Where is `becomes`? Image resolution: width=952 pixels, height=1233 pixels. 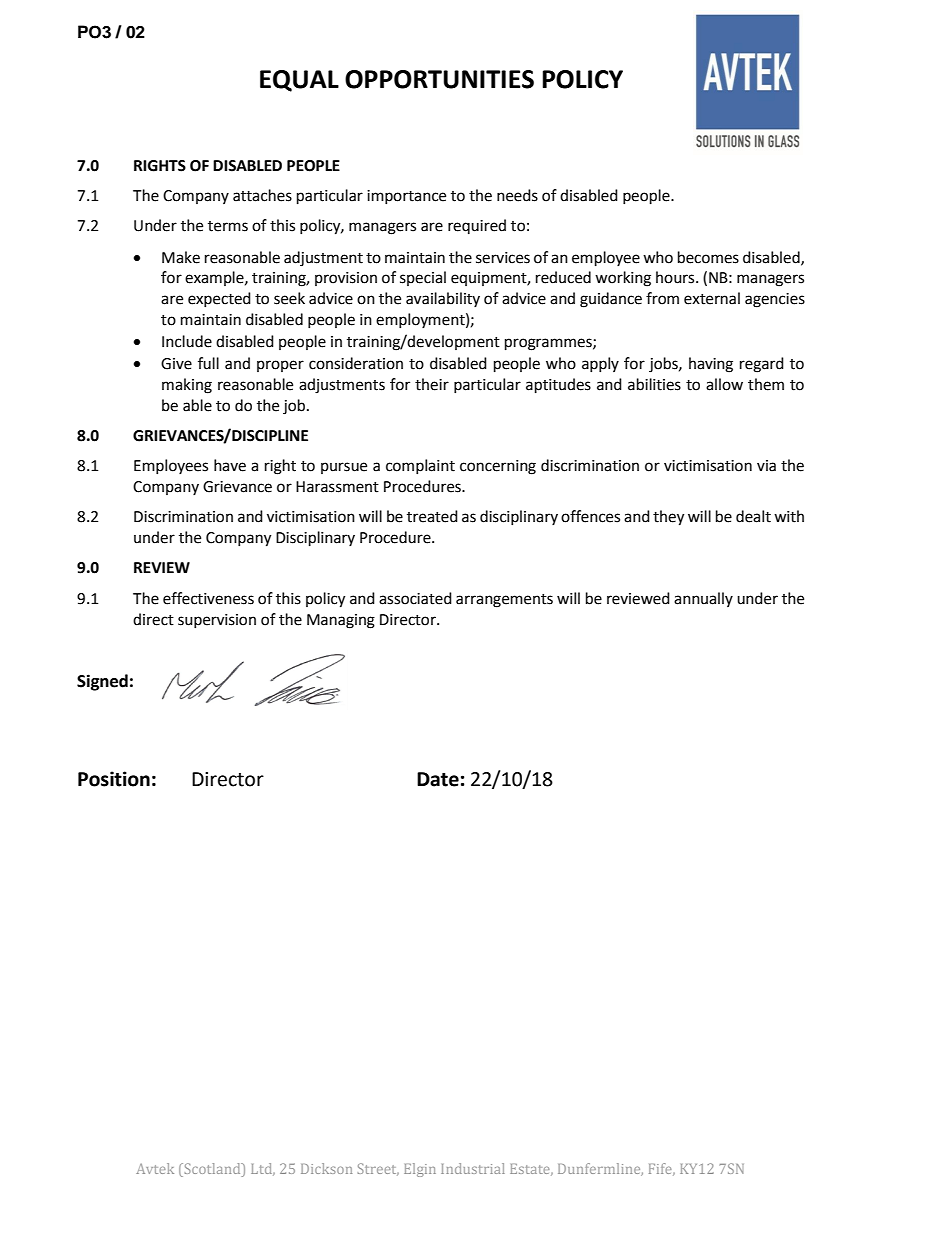 becomes is located at coordinates (708, 257).
